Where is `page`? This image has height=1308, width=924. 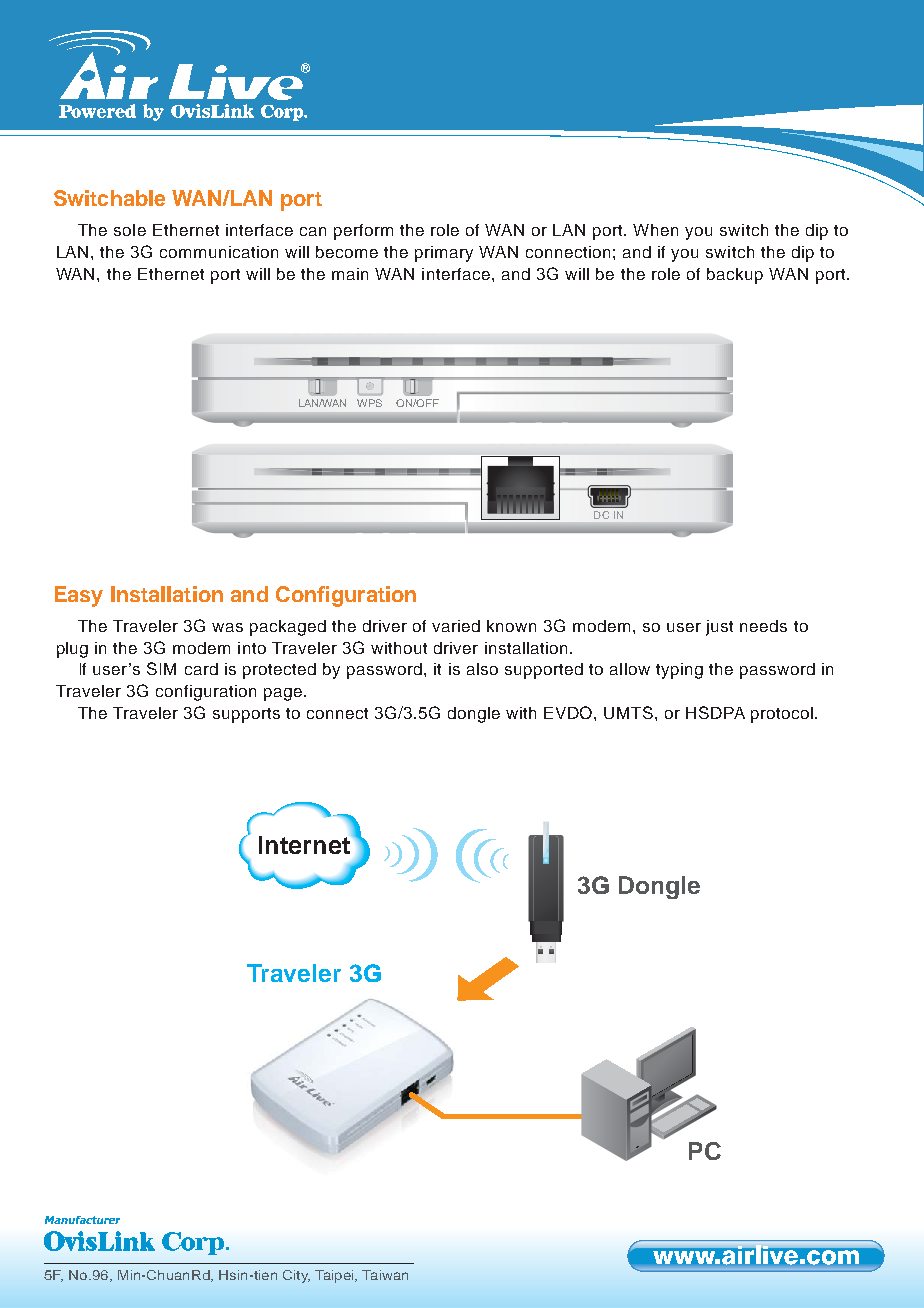 page is located at coordinates (284, 694).
